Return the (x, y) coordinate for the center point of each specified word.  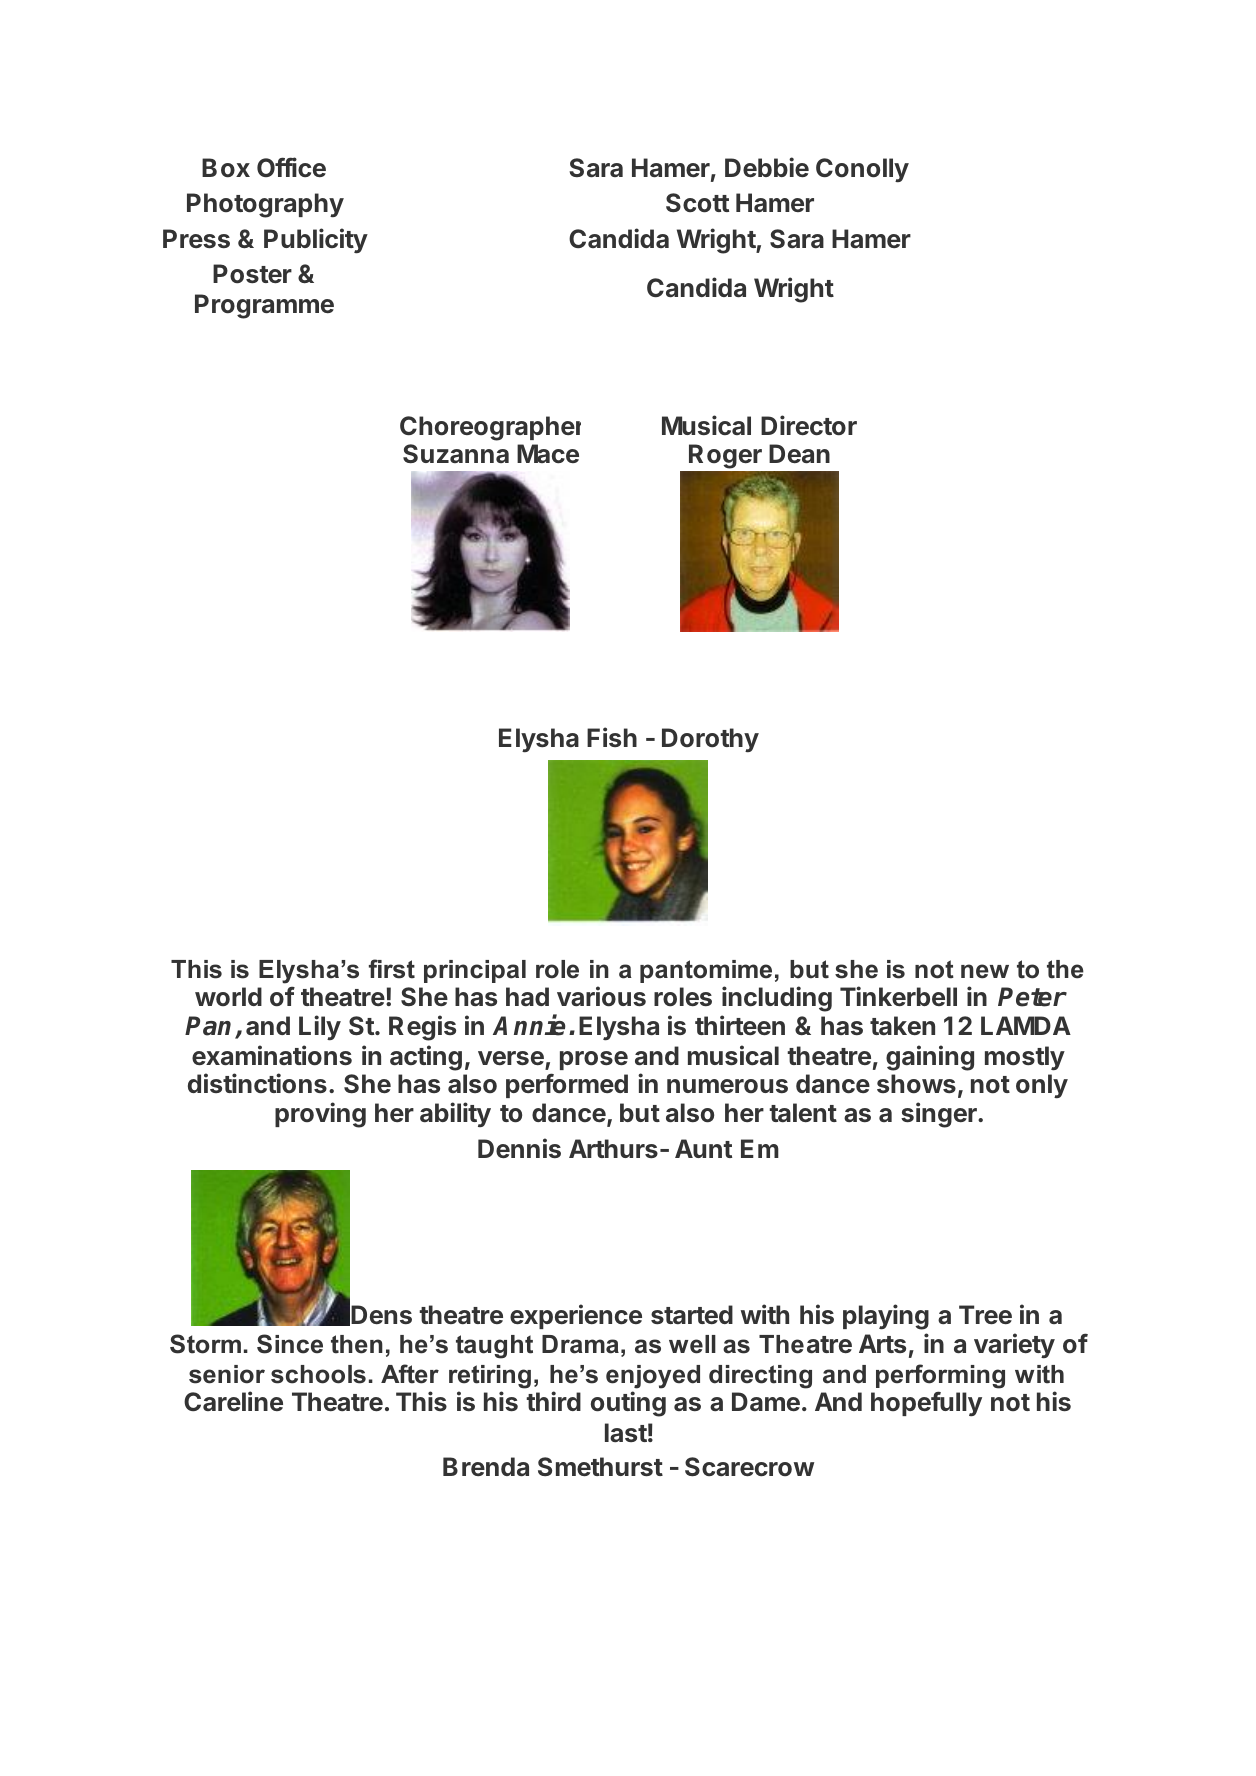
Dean (799, 453)
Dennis (519, 1148)
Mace (548, 454)
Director (809, 425)
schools (318, 1374)
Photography (265, 205)
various (601, 996)
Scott (697, 203)
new (985, 971)
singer (940, 1115)
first (392, 969)
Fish (612, 737)
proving (320, 1115)
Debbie (767, 167)
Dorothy (710, 740)
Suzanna (456, 453)
